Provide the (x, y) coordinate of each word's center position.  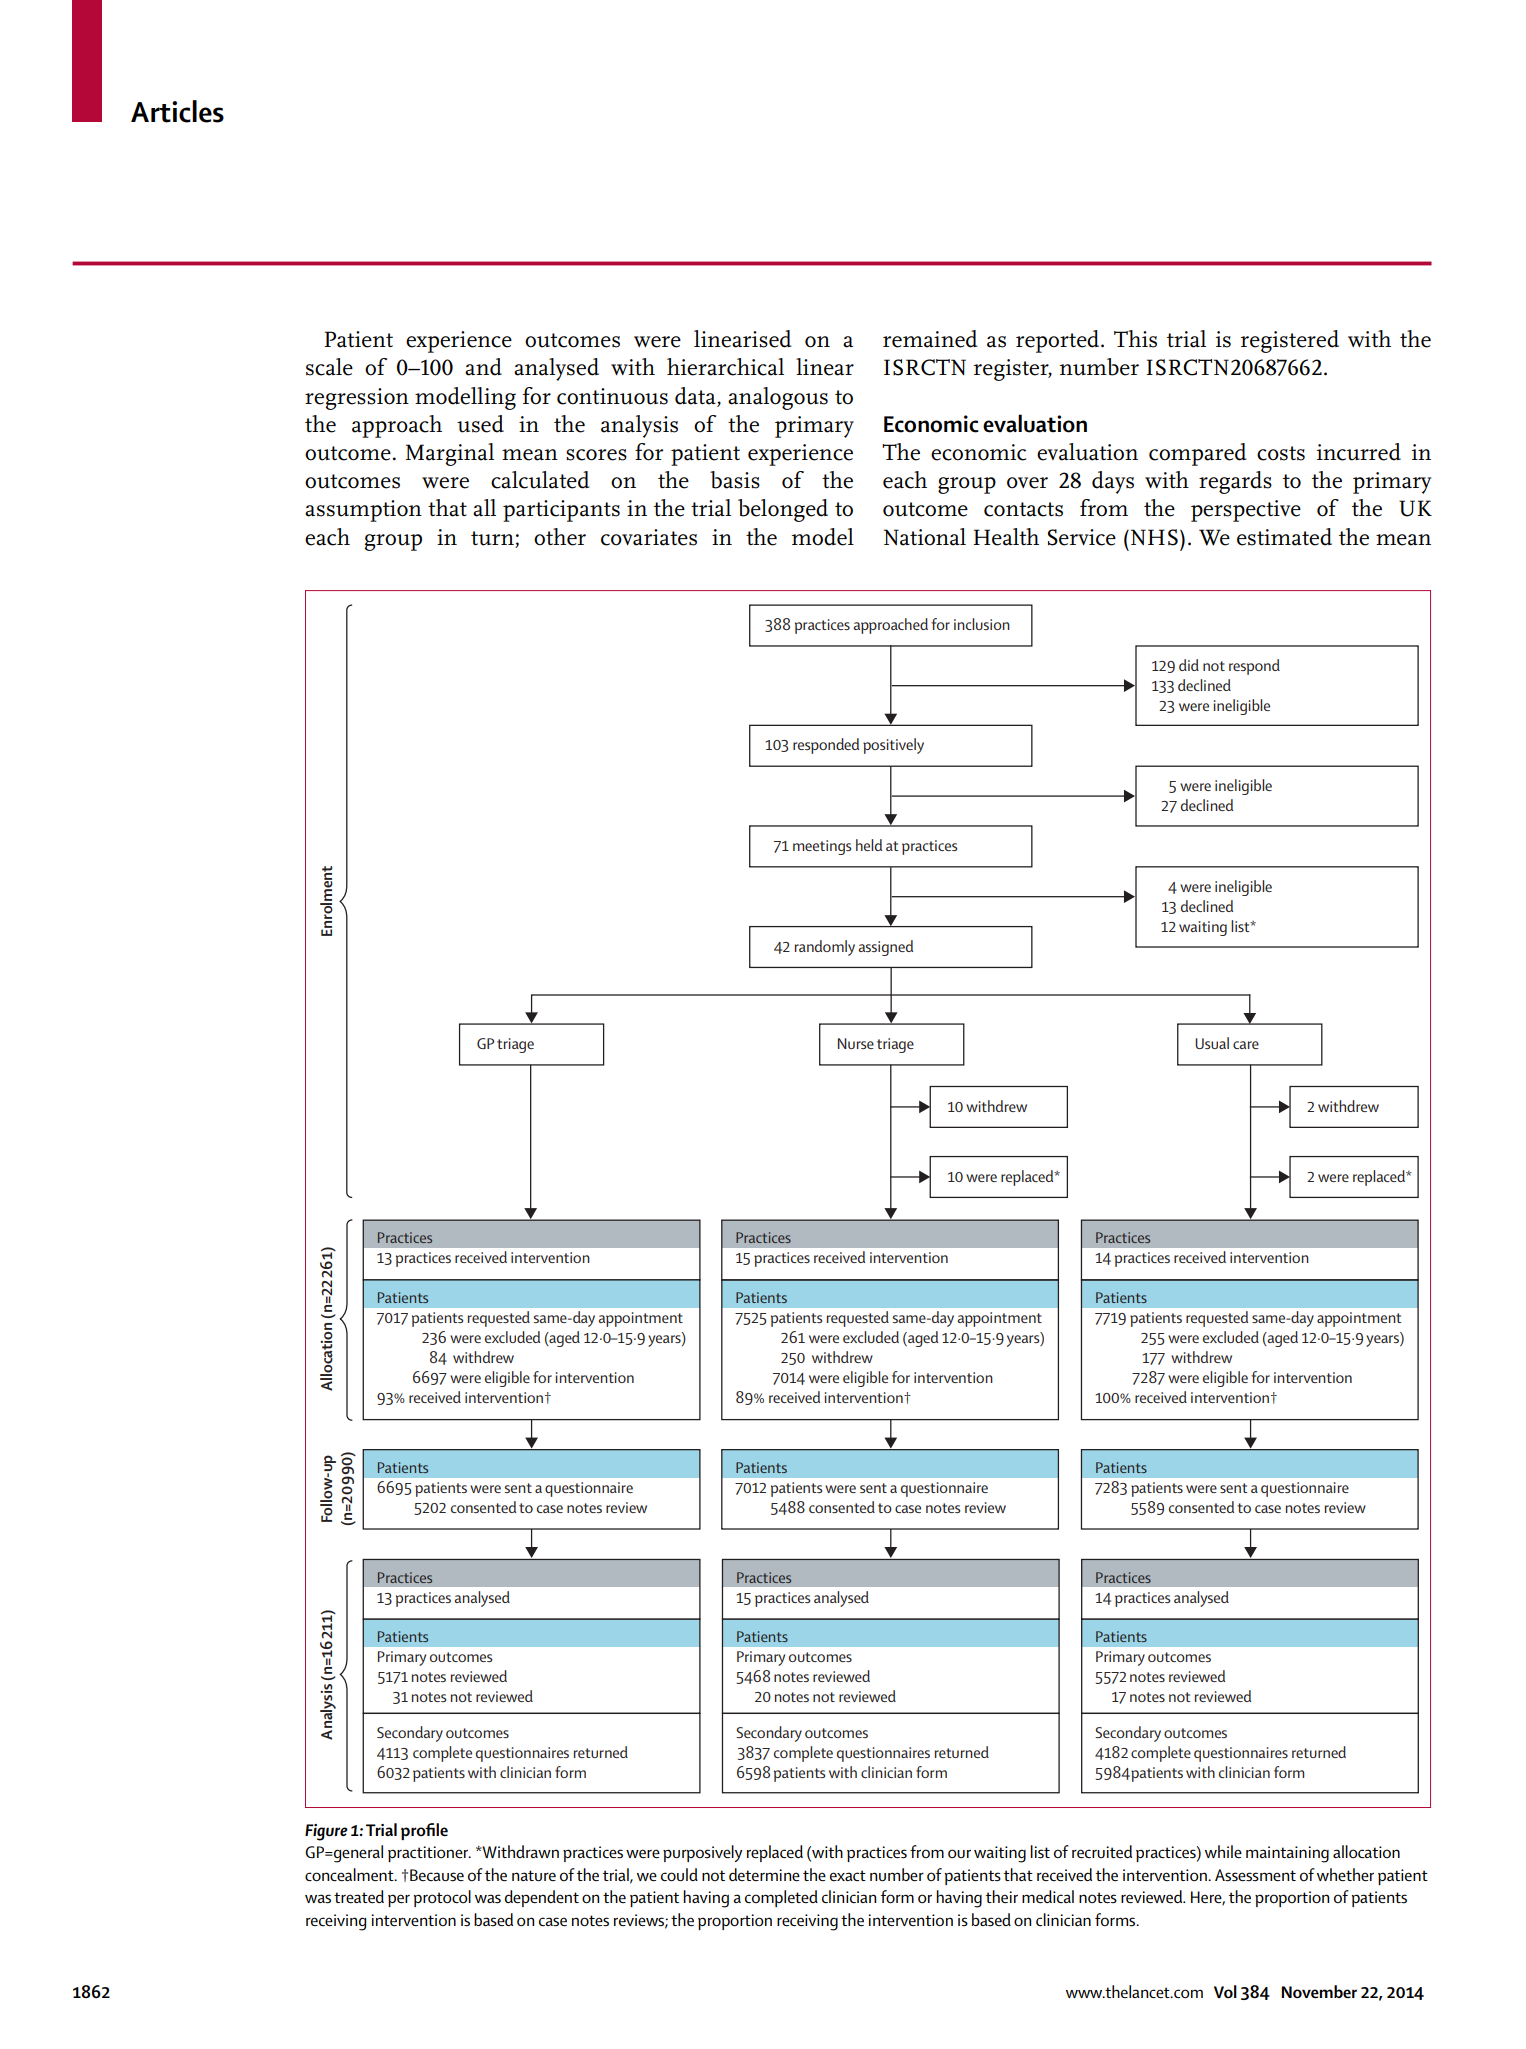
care (1246, 1045)
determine (764, 1875)
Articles (177, 111)
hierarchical (725, 367)
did (1189, 665)
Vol (1225, 1992)
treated (359, 1897)
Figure (326, 1832)
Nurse (856, 1043)
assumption (363, 511)
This (1135, 339)
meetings (822, 847)
